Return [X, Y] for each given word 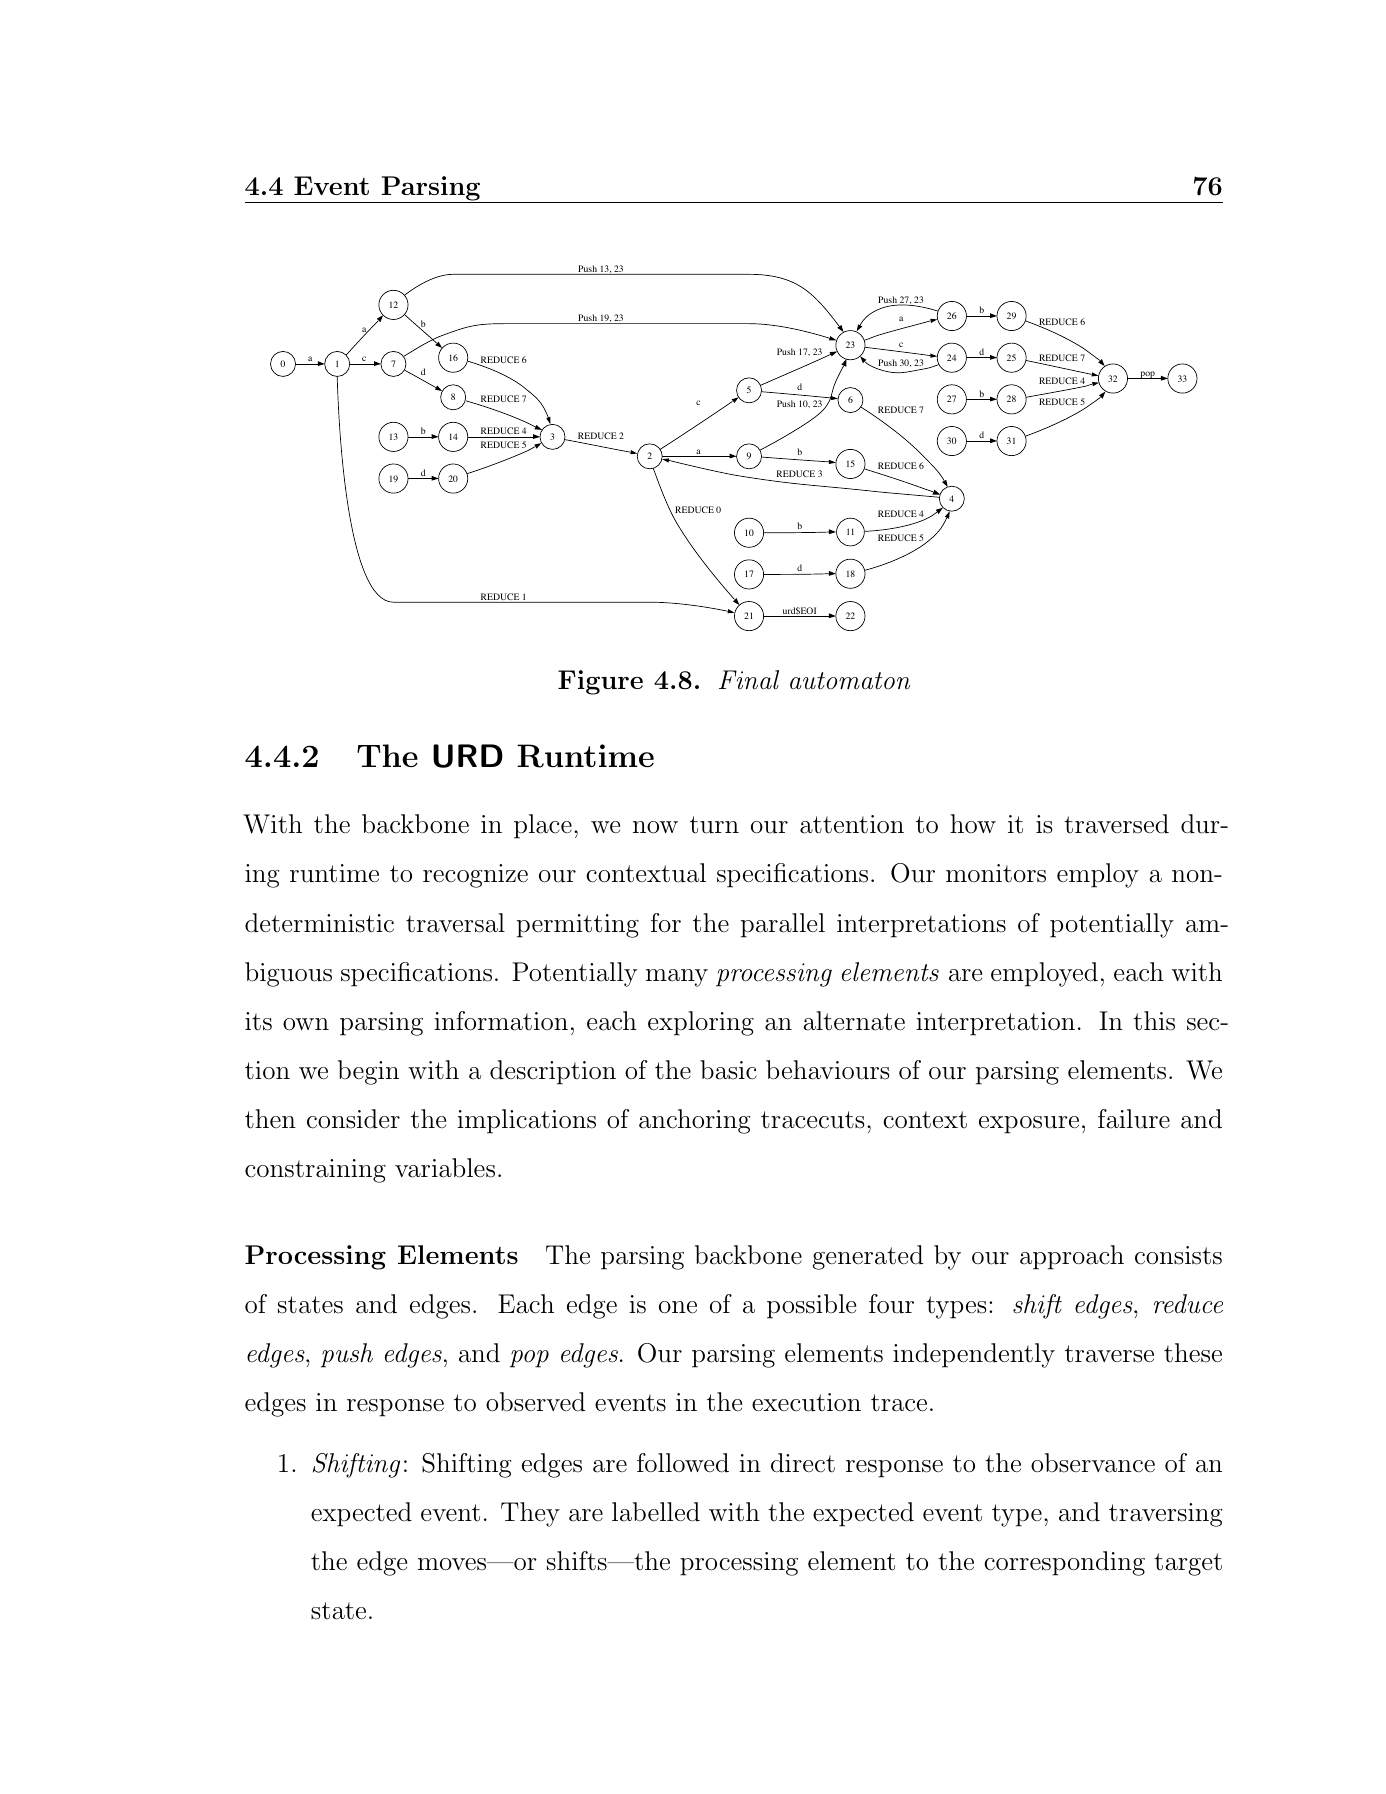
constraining [315, 1171]
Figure [600, 682]
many [677, 978]
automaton [850, 681]
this [1154, 1021]
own [306, 1024]
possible [811, 1306]
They [530, 1514]
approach [1072, 1257]
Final [749, 680]
